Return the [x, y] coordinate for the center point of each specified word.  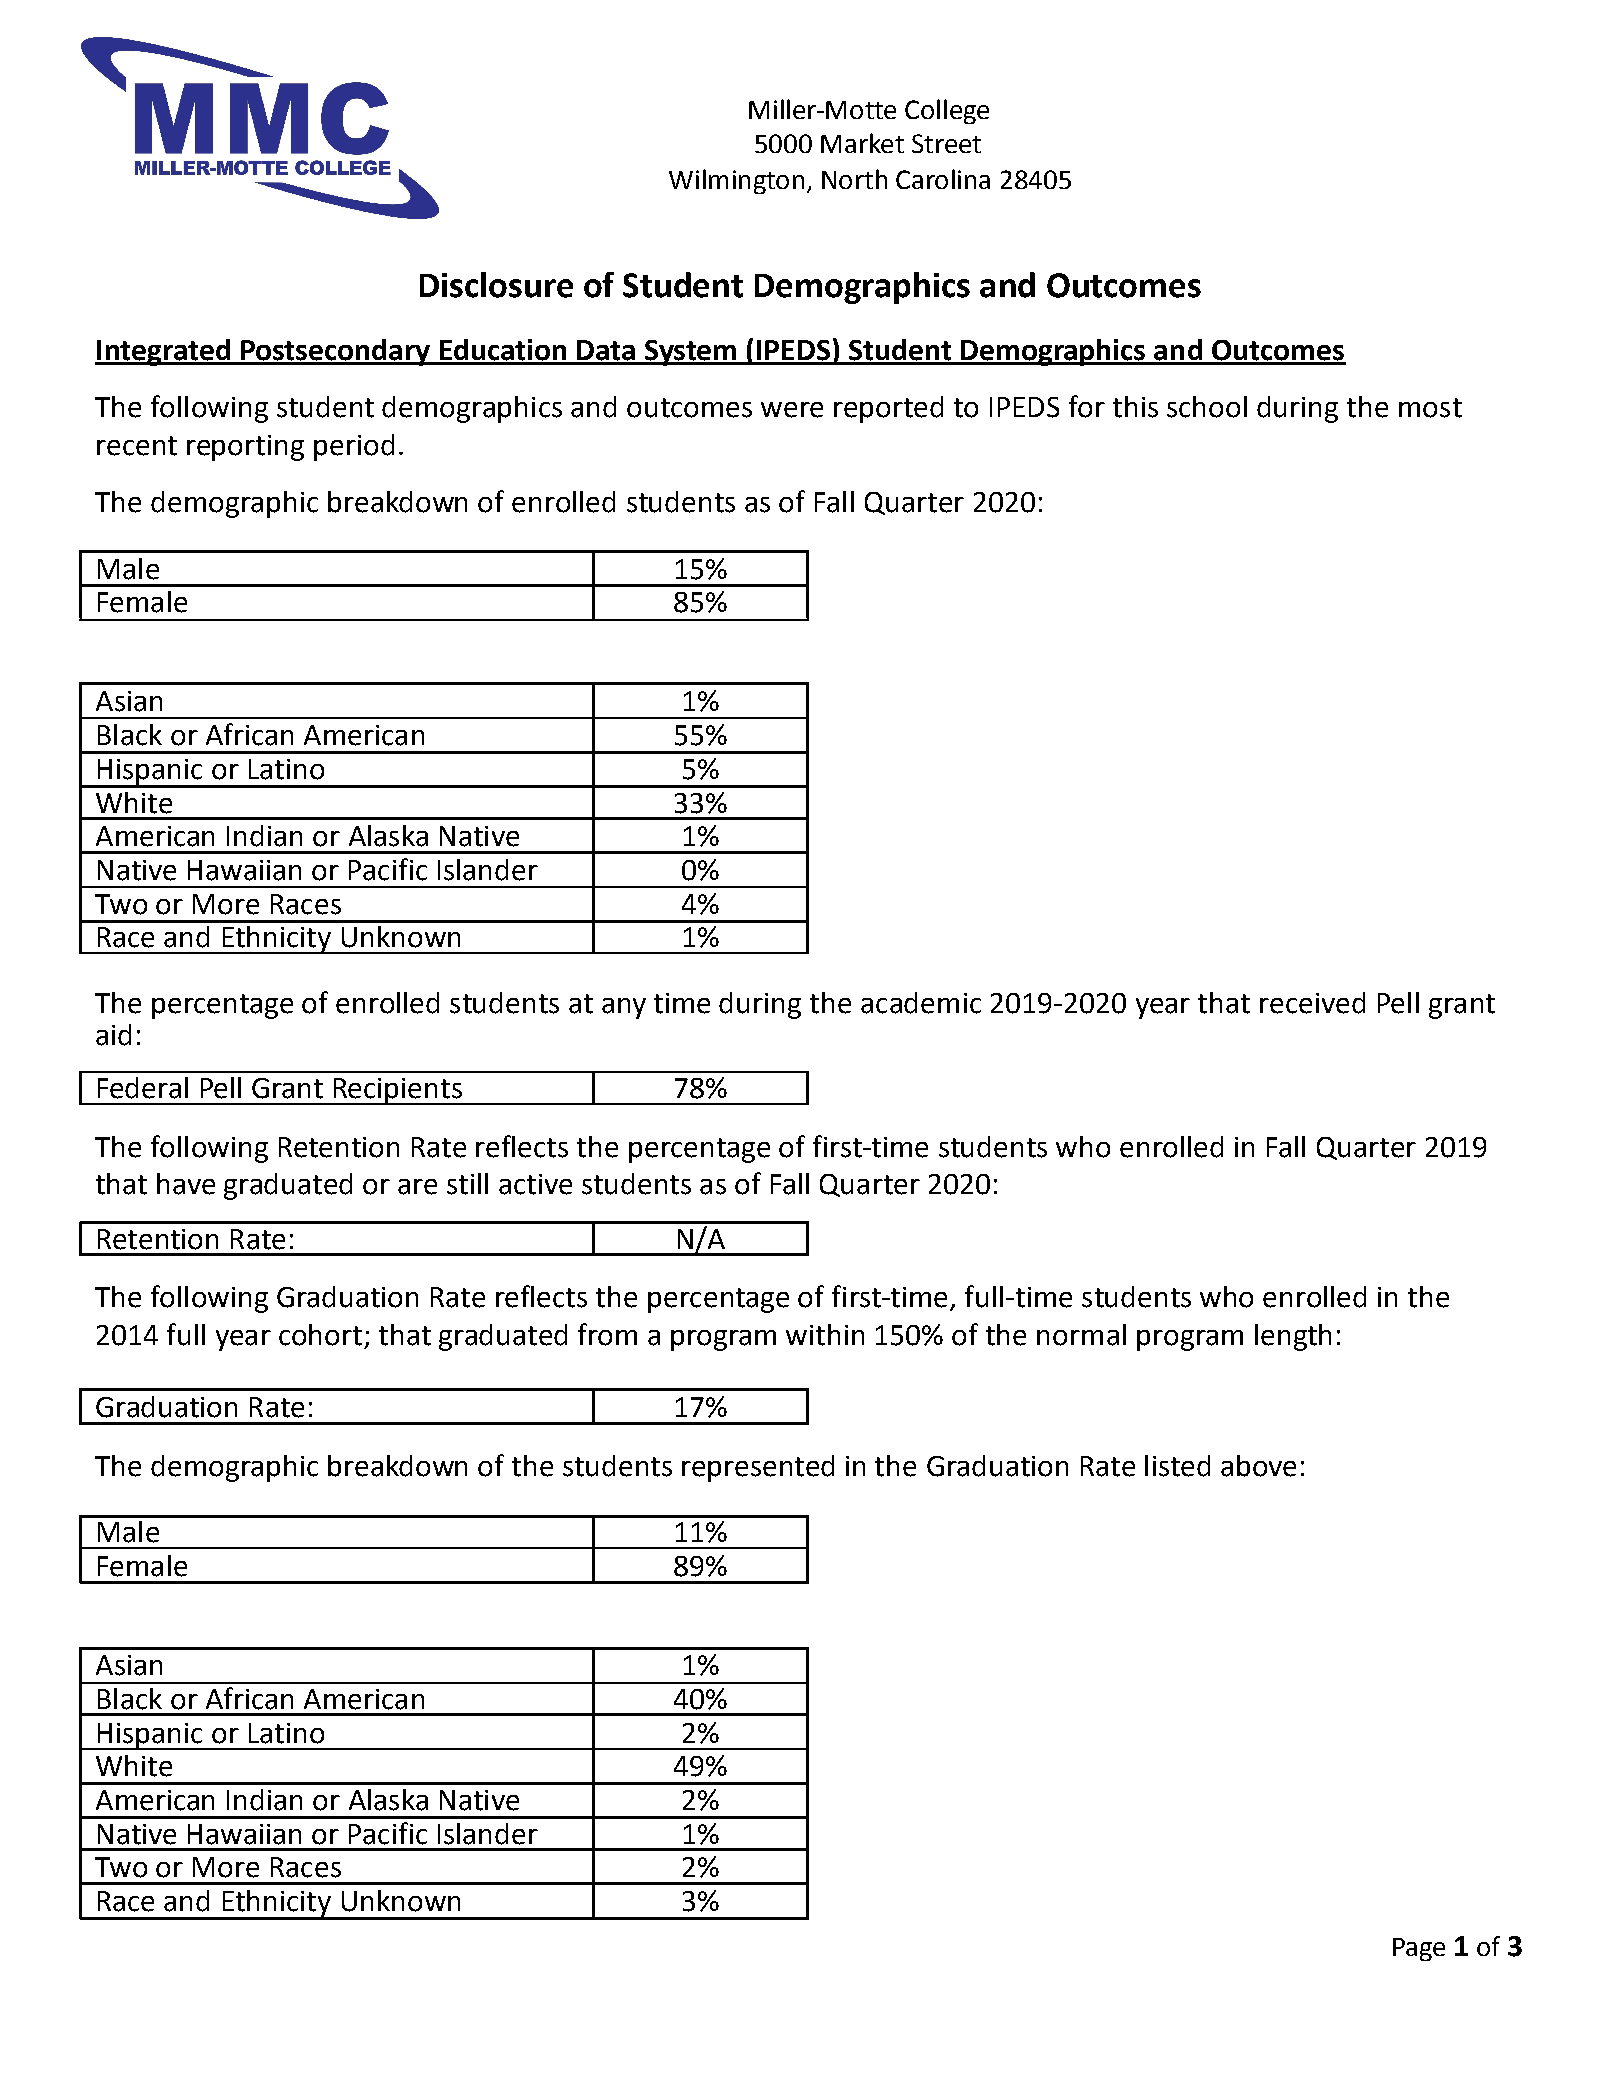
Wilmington [736, 181]
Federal [143, 1088]
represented [758, 1468]
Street [946, 143]
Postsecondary [335, 352]
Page [1419, 1949]
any [624, 1008]
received [1312, 1003]
